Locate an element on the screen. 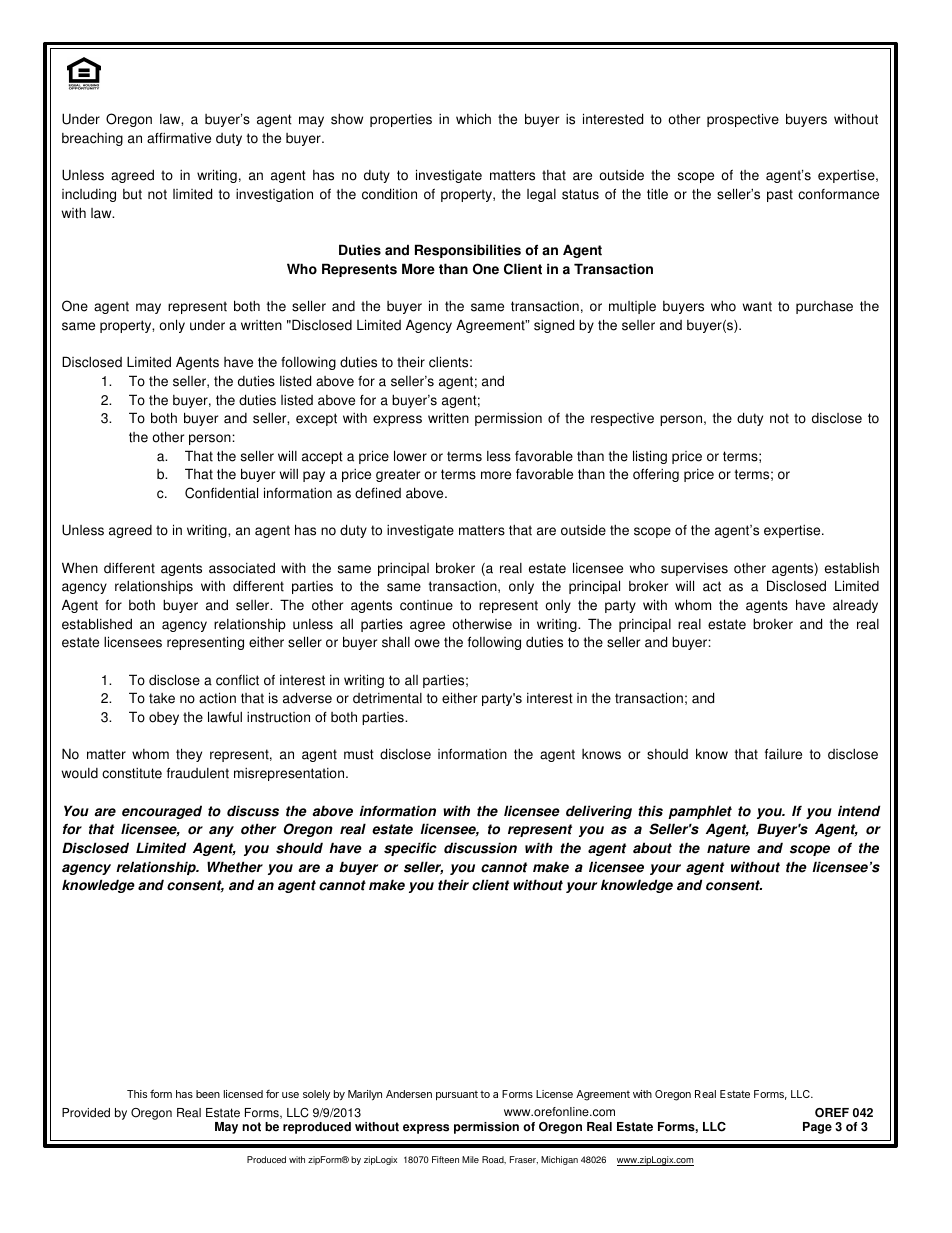 This screenshot has height=1233, width=952. want is located at coordinates (757, 306).
